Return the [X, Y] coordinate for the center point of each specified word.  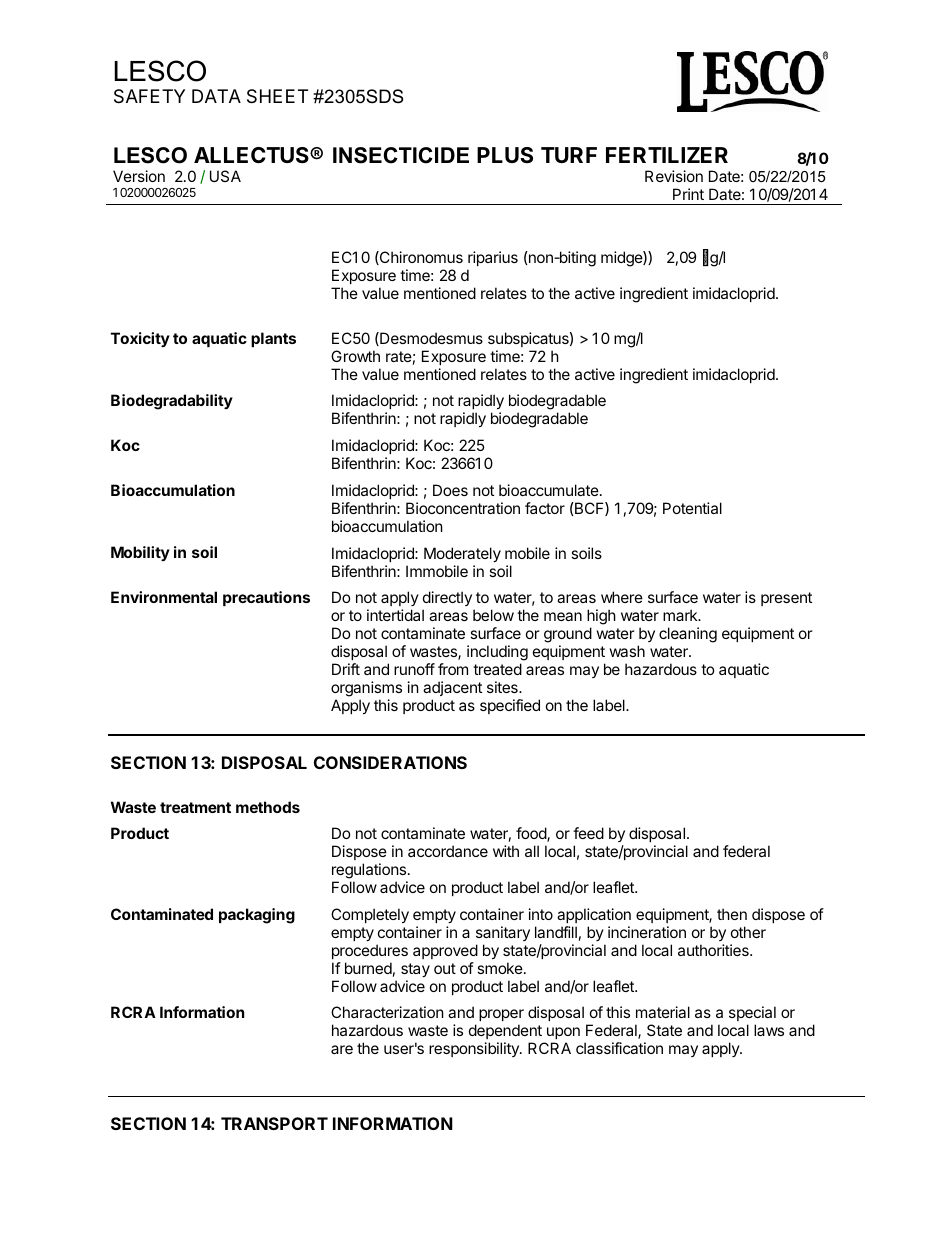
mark [681, 615]
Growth [355, 356]
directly [447, 600]
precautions [266, 598]
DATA [216, 96]
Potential [692, 508]
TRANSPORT [274, 1123]
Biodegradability [172, 402]
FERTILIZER [667, 155]
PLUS [505, 155]
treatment [195, 807]
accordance [448, 851]
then [732, 914]
